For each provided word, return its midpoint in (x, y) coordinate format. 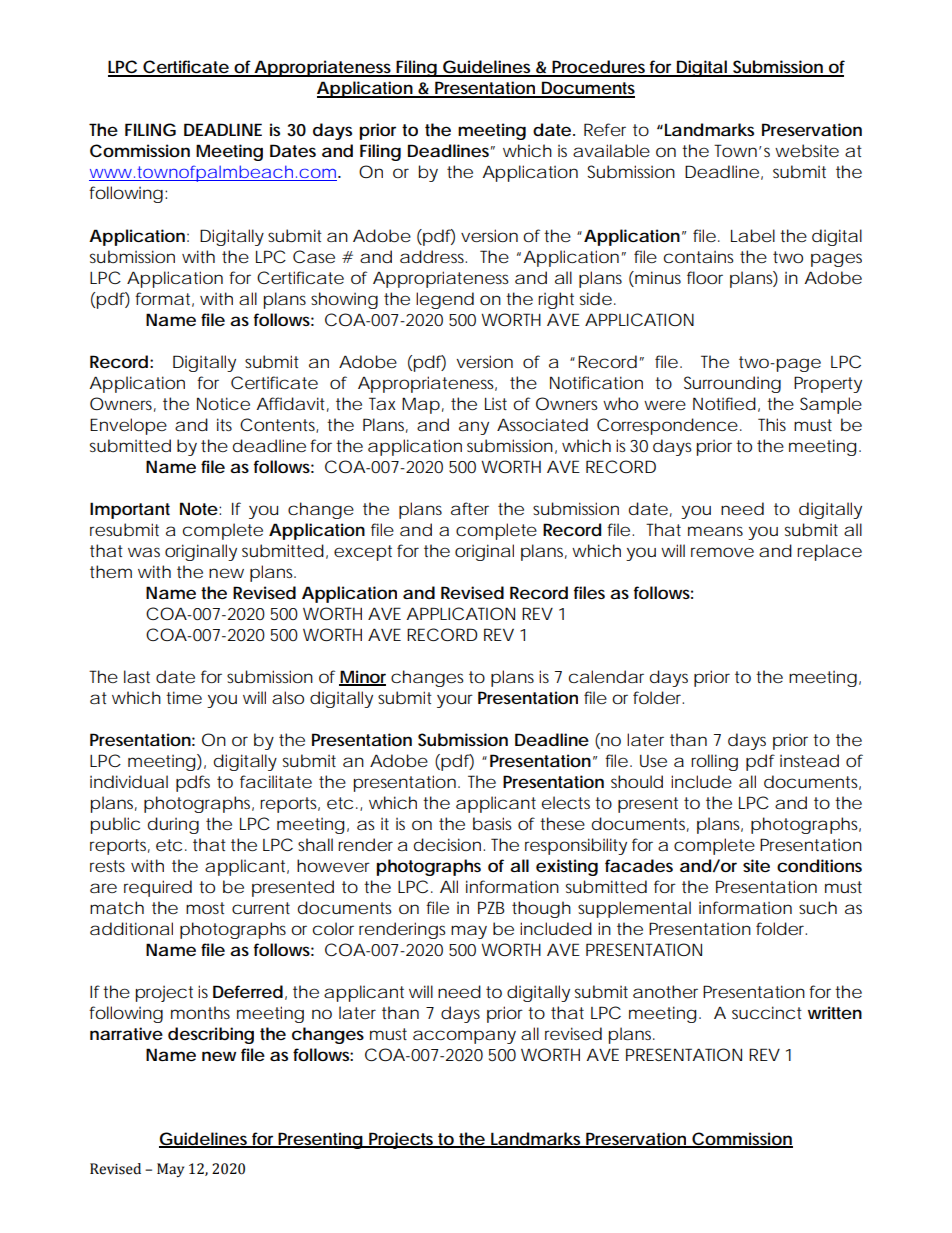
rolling (714, 762)
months (200, 1012)
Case (314, 256)
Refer (605, 129)
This (772, 424)
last (137, 676)
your (455, 701)
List (496, 404)
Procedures (599, 68)
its (224, 424)
